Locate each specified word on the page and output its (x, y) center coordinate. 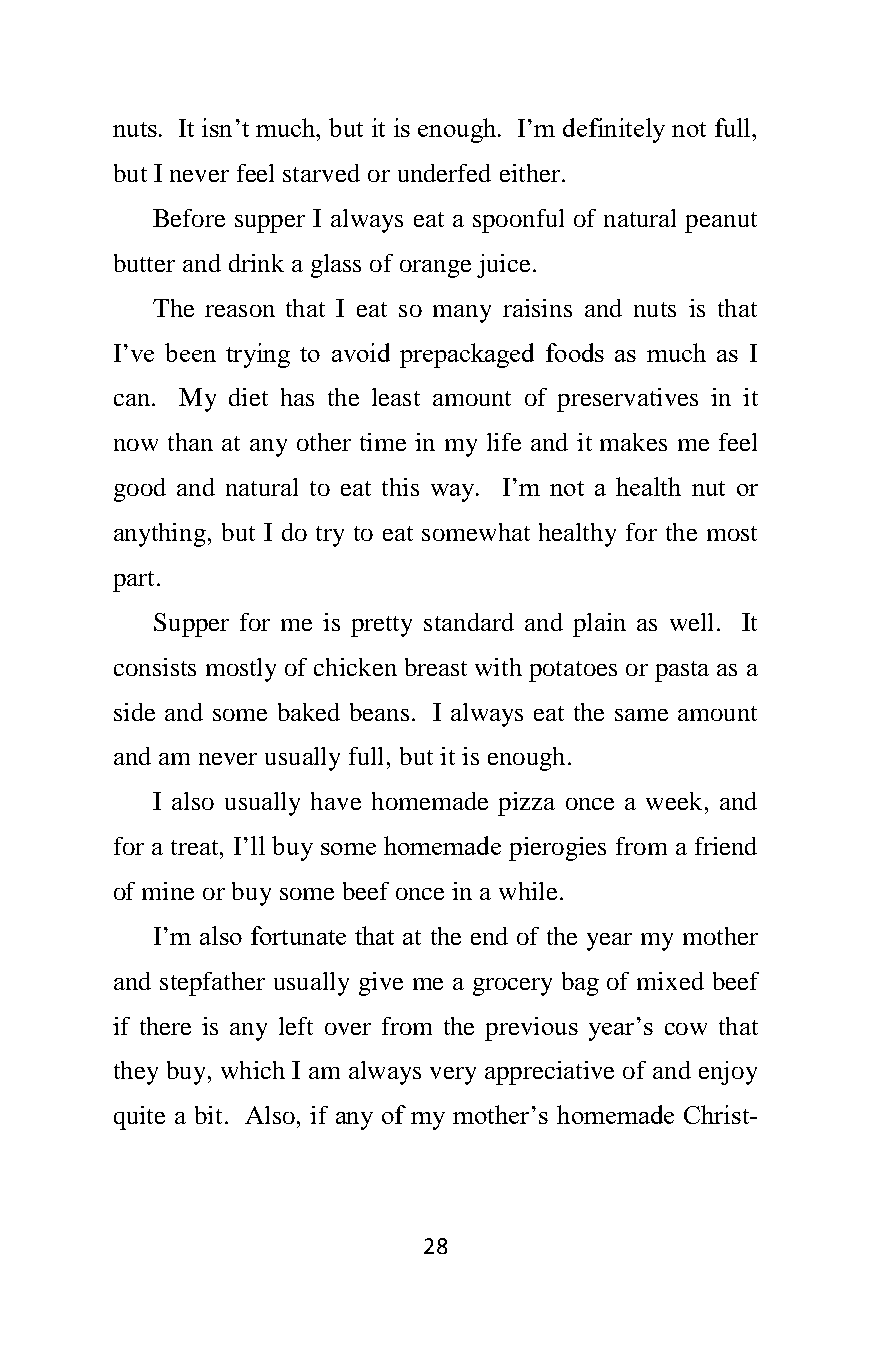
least (396, 397)
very (453, 1076)
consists (155, 667)
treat (196, 847)
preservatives (627, 400)
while (528, 891)
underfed (444, 173)
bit (208, 1115)
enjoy (728, 1073)
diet (248, 397)
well (691, 622)
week (674, 801)
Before (189, 218)
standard (469, 622)
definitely (614, 130)
